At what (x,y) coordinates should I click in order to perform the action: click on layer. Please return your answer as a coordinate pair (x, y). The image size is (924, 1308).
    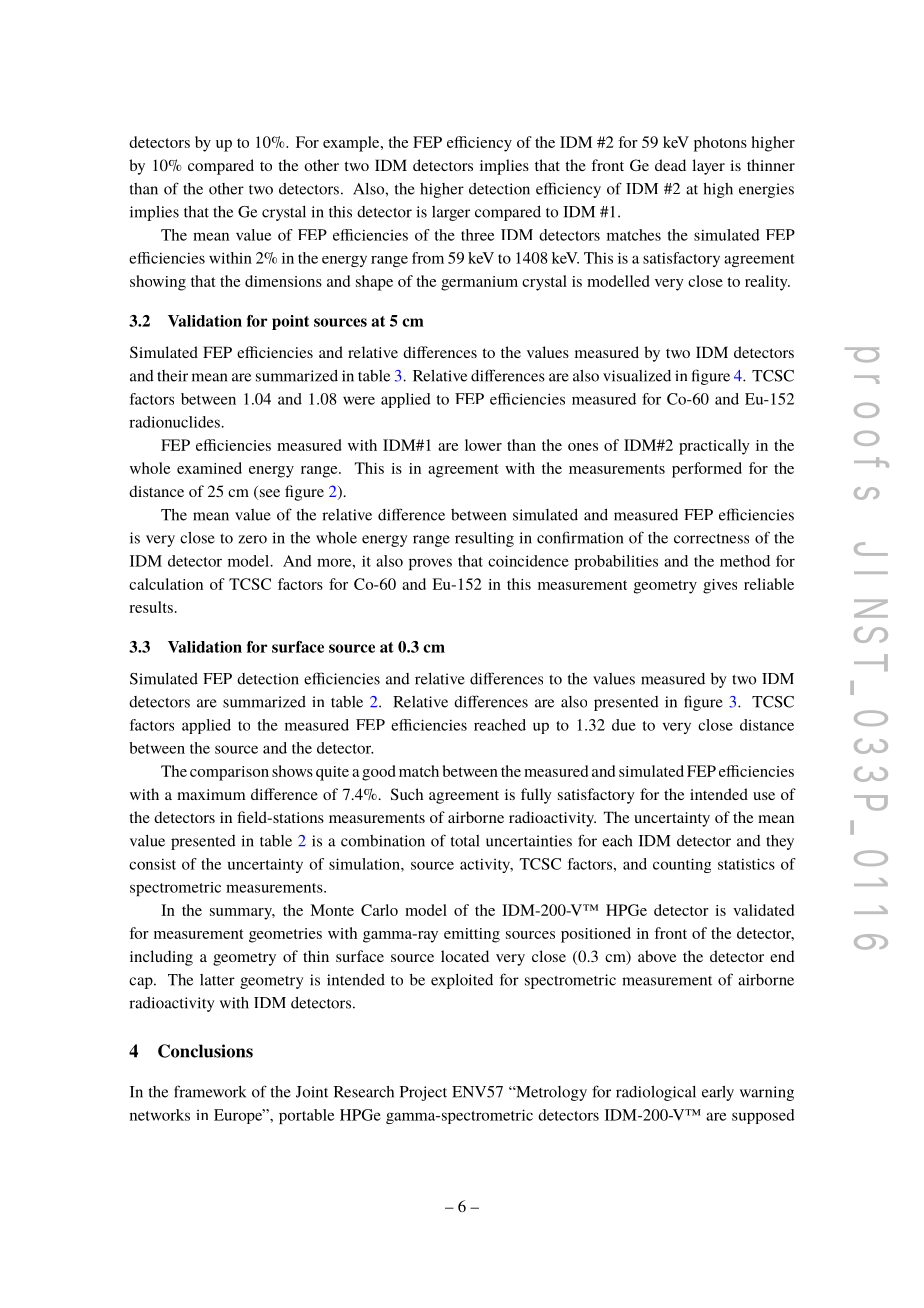
    Looking at the image, I should click on (708, 167).
